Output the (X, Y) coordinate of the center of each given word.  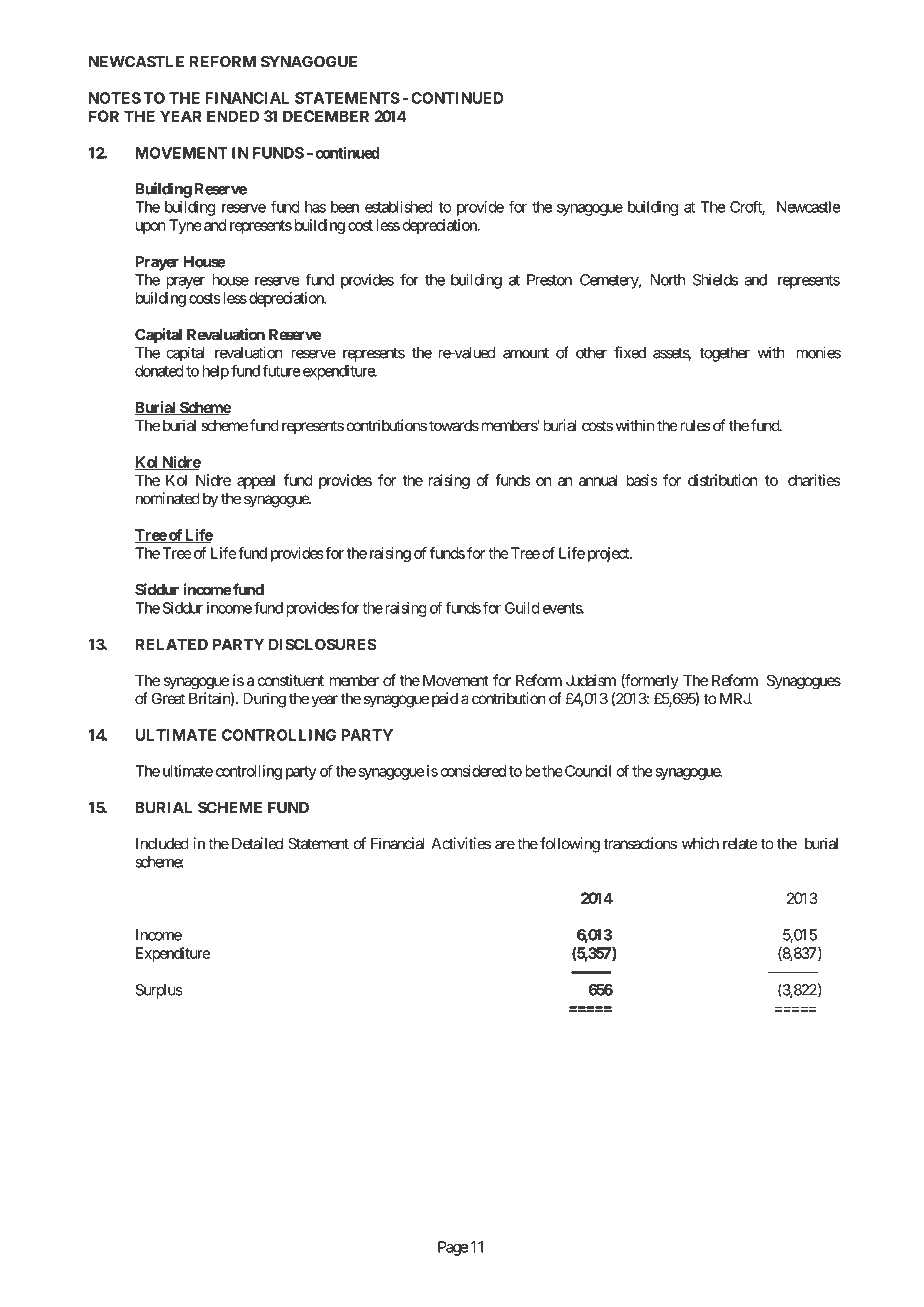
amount (526, 353)
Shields (715, 280)
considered (473, 771)
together (724, 354)
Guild (522, 608)
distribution (722, 480)
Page (453, 1248)
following (570, 845)
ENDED (233, 116)
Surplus (159, 991)
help (216, 372)
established (398, 207)
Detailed (257, 843)
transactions (640, 843)
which (700, 843)
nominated (168, 498)
